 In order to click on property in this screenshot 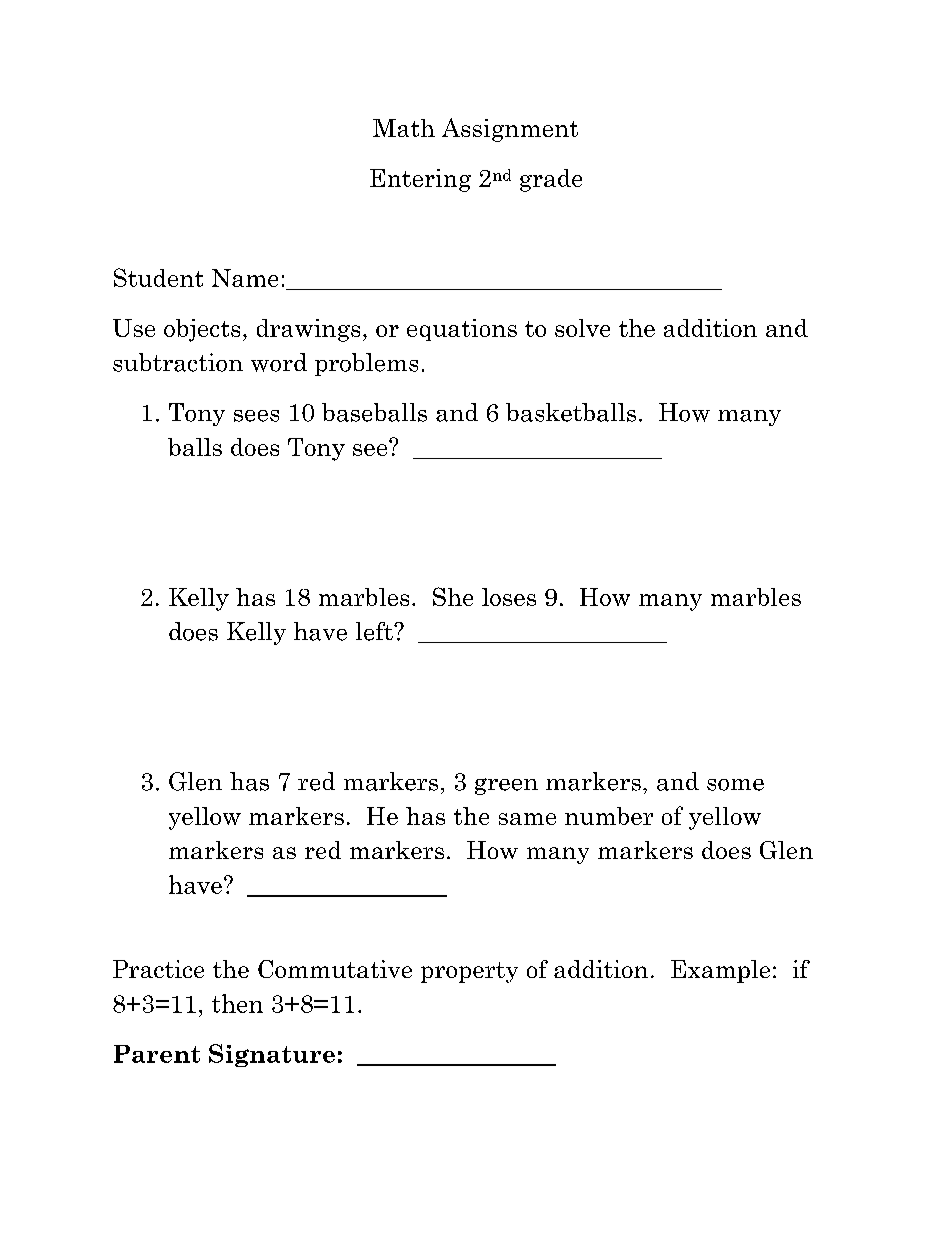, I will do `click(469, 972)`.
